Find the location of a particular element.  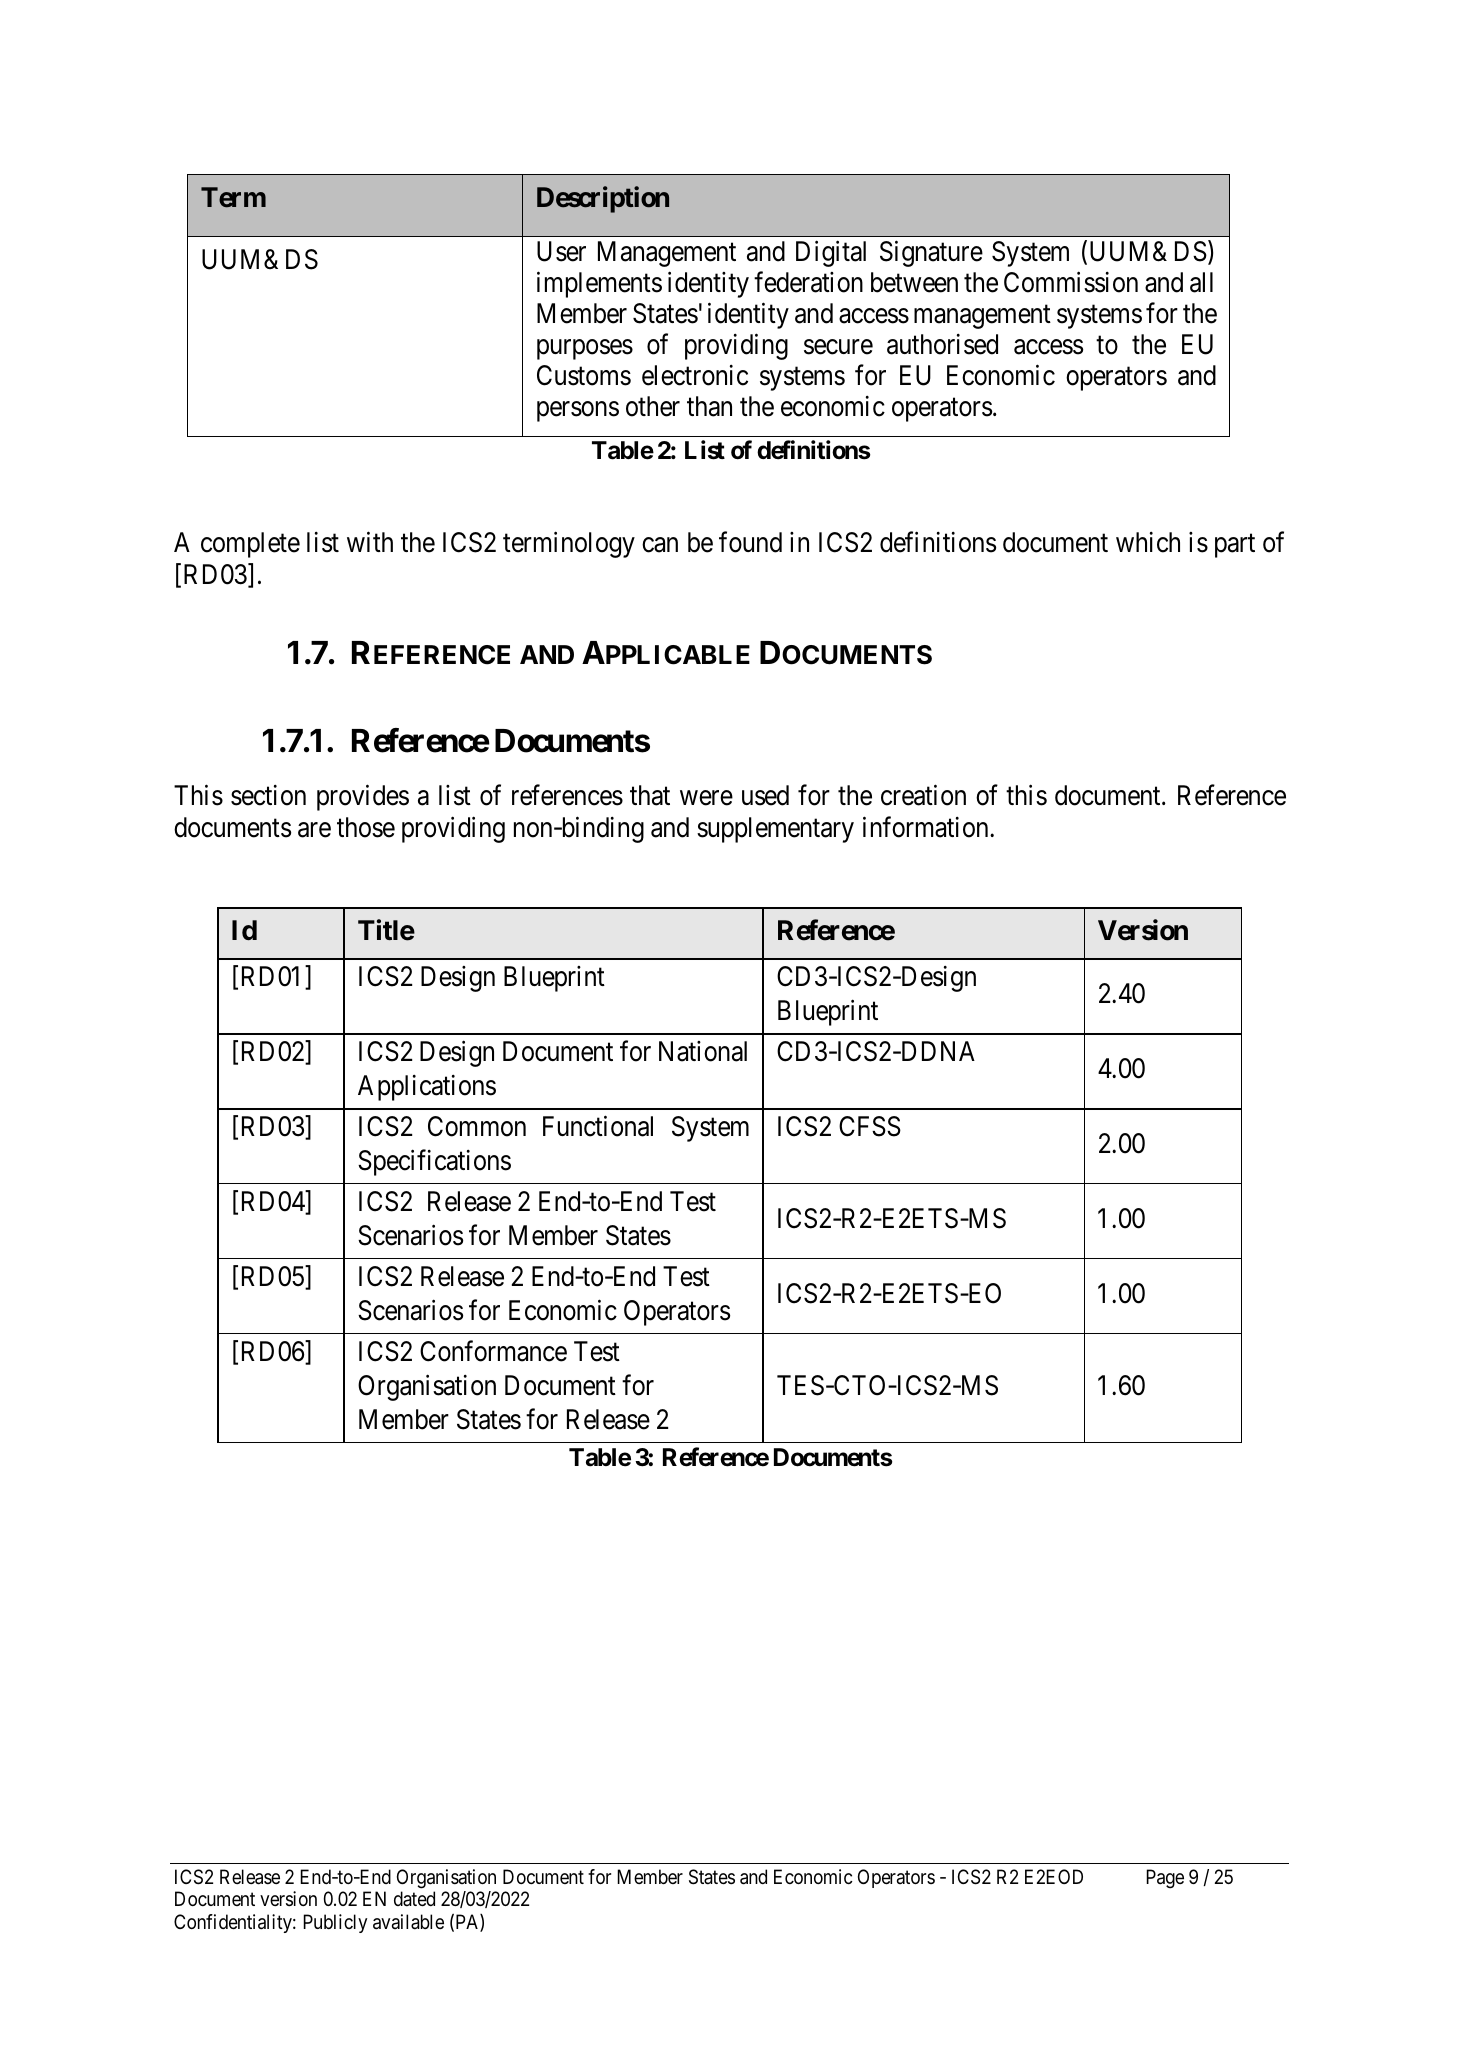

dated is located at coordinates (414, 1899).
